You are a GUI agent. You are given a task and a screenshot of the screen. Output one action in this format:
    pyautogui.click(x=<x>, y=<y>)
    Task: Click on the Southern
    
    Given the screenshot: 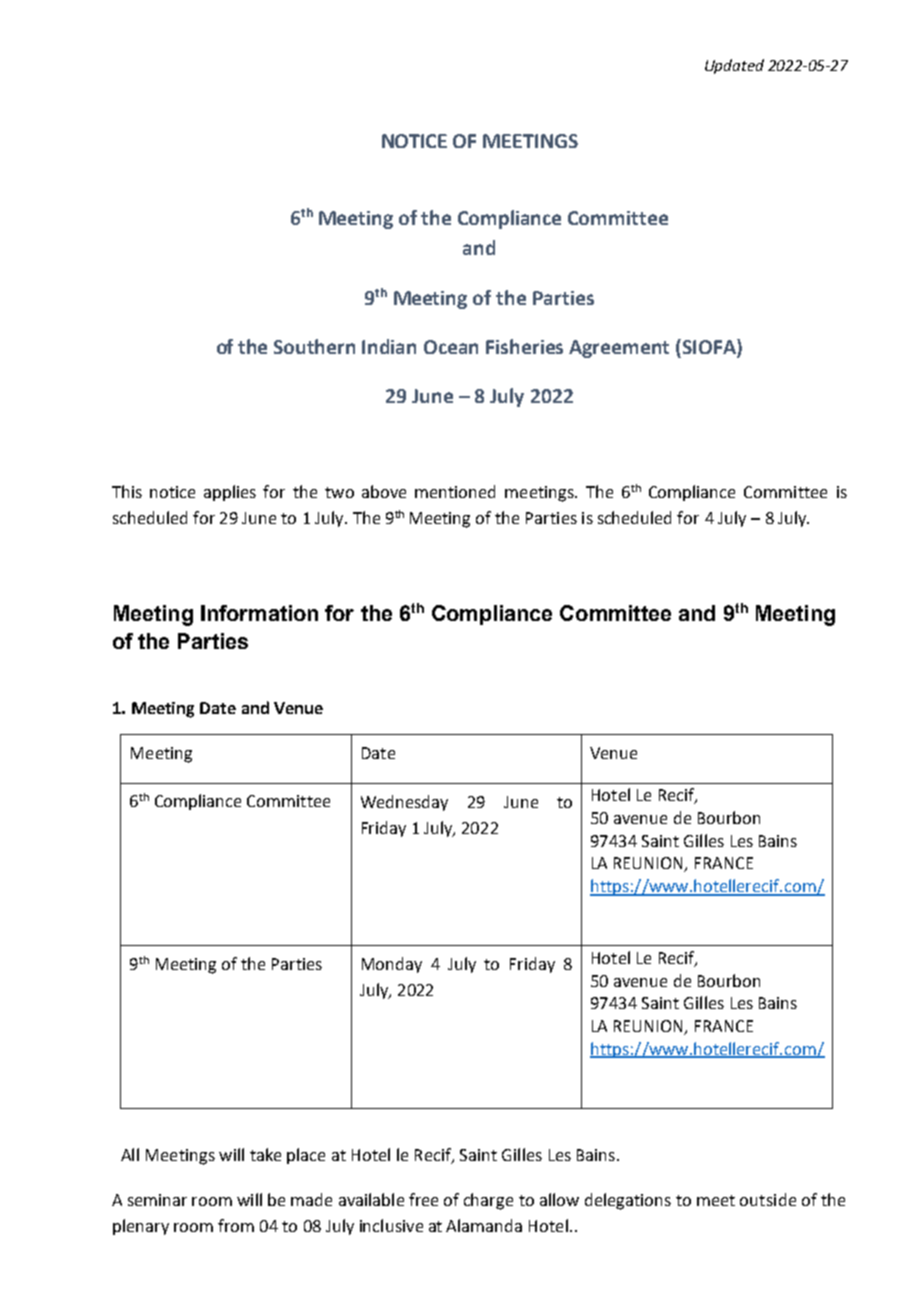 What is the action you would take?
    pyautogui.click(x=314, y=346)
